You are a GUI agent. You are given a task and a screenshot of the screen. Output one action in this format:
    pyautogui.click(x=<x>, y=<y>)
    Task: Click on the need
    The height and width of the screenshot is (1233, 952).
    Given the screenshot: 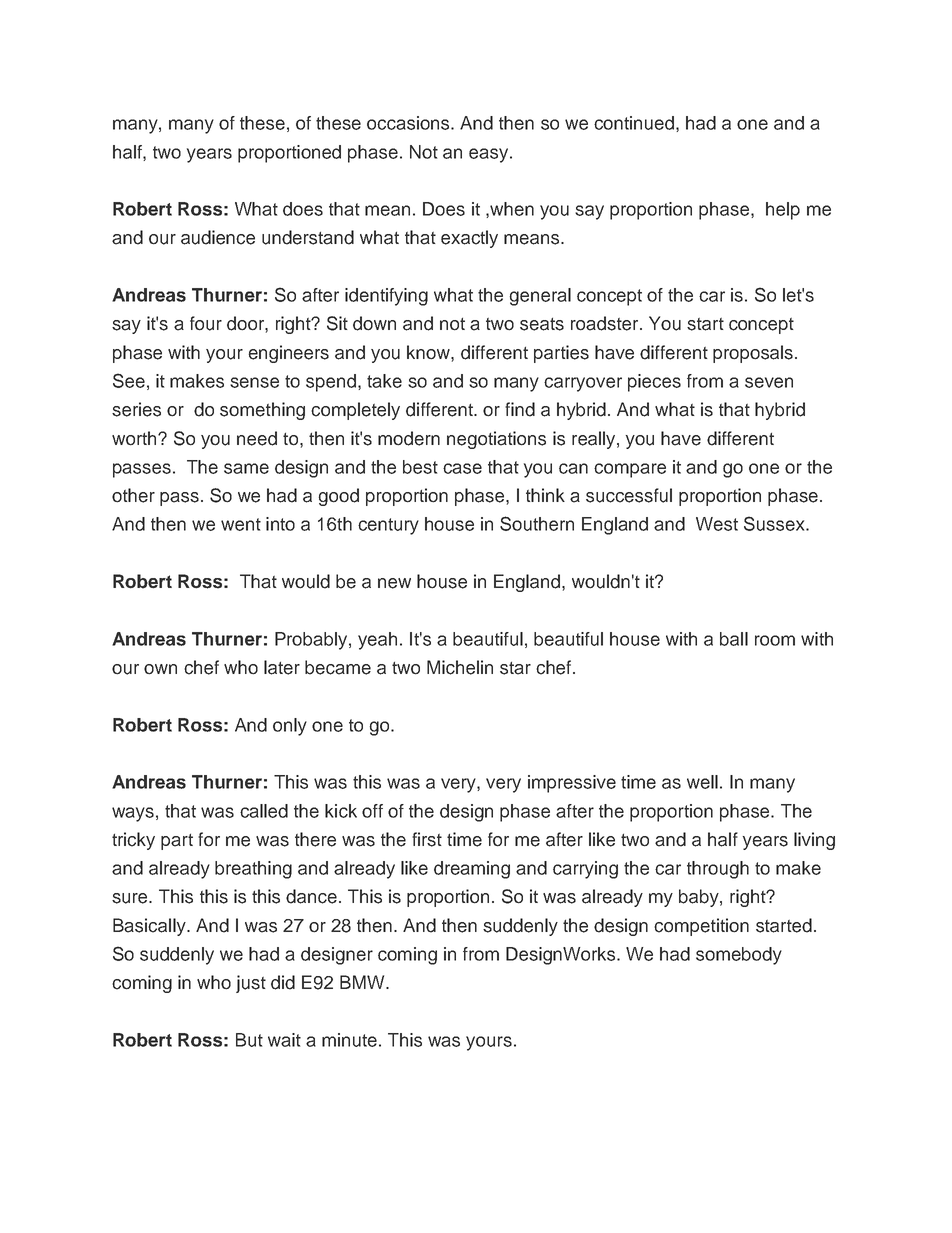 What is the action you would take?
    pyautogui.click(x=257, y=438)
